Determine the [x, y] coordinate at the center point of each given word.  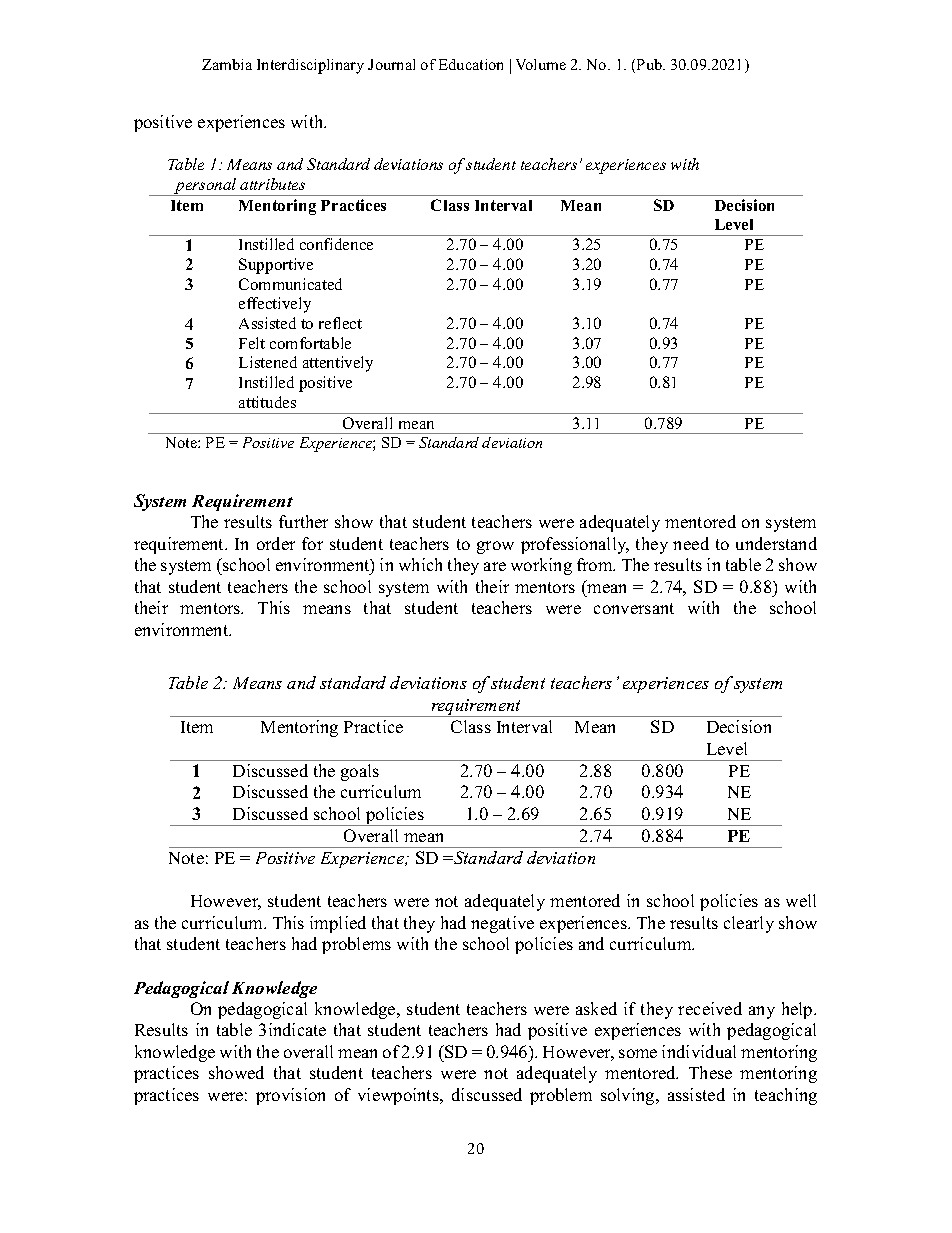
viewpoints [399, 1096]
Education [471, 64]
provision [290, 1096]
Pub [650, 64]
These [710, 1072]
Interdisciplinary [310, 66]
